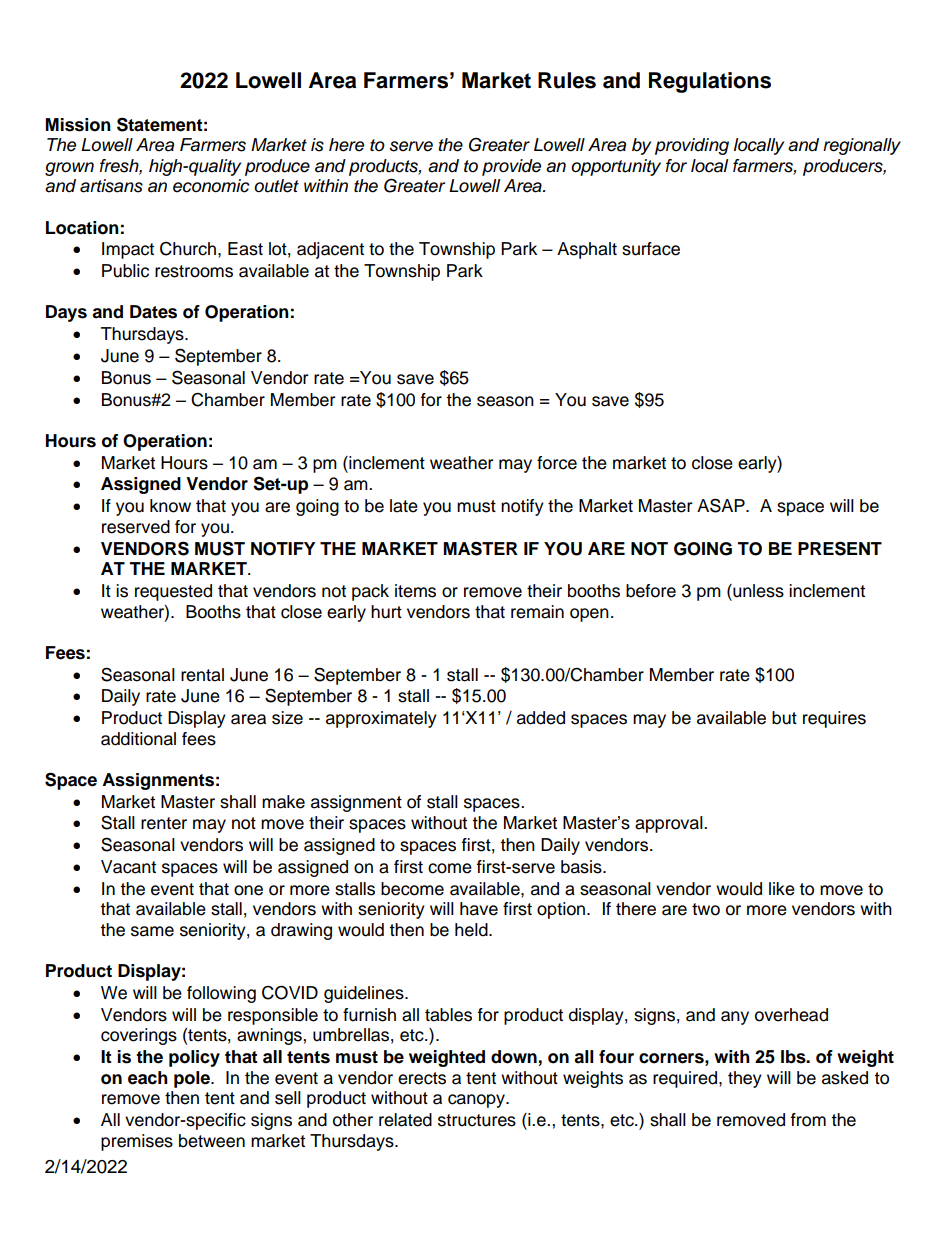 The width and height of the image is (952, 1233). Describe the element at coordinates (710, 82) in the image. I see `Regulations` at that location.
